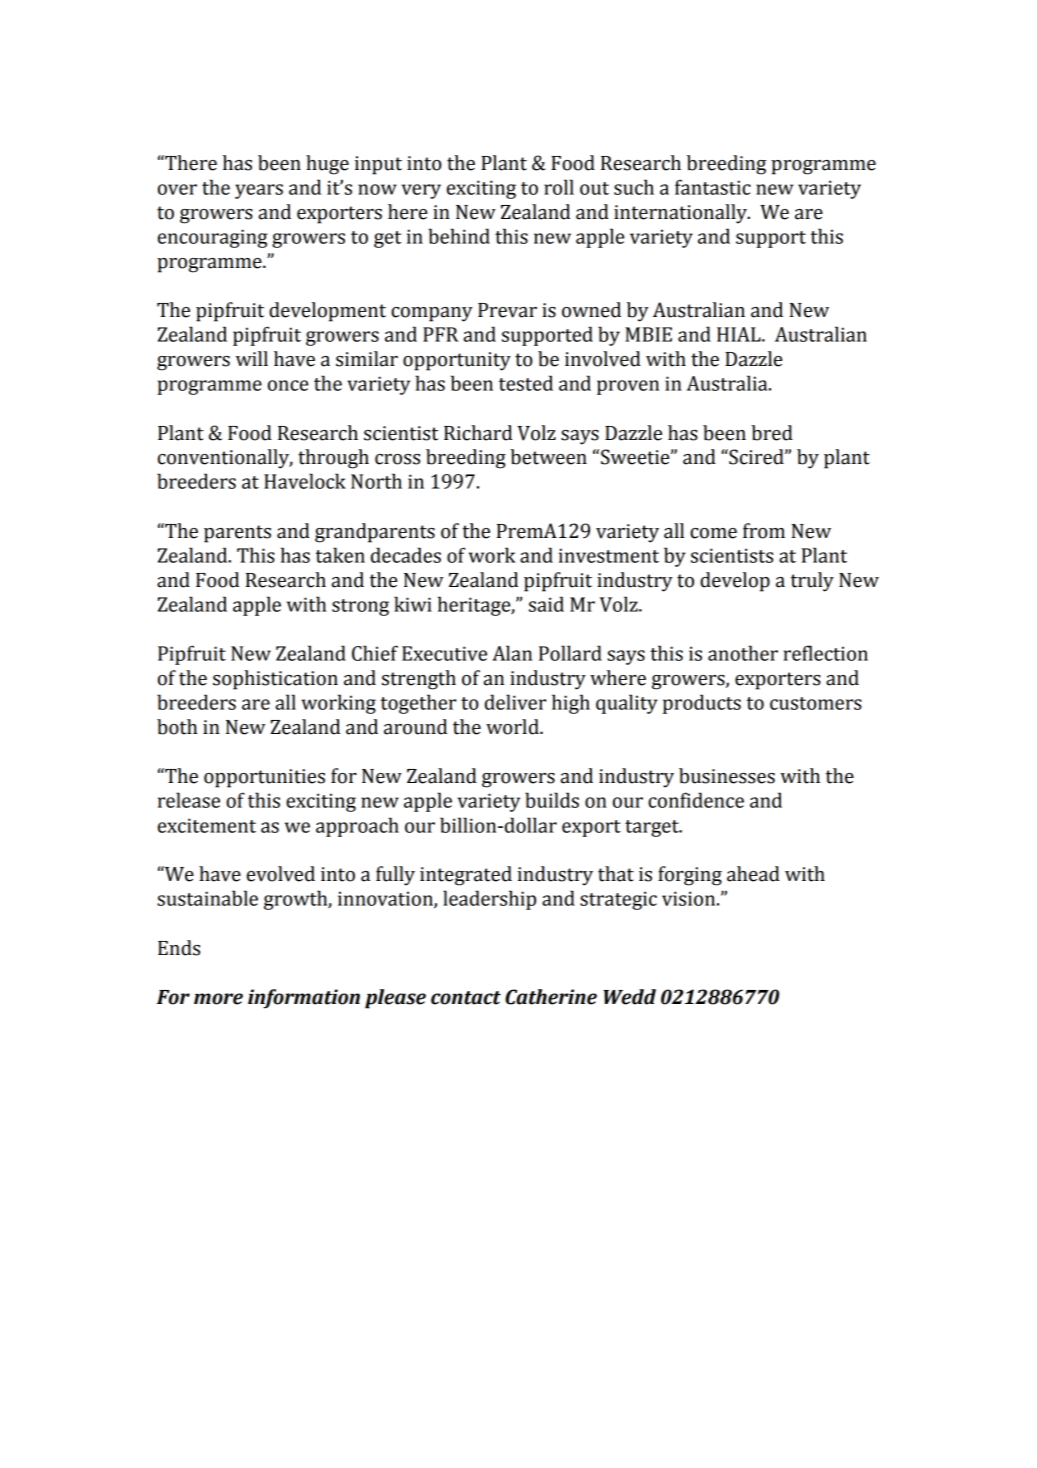  I want to click on more, so click(218, 999).
